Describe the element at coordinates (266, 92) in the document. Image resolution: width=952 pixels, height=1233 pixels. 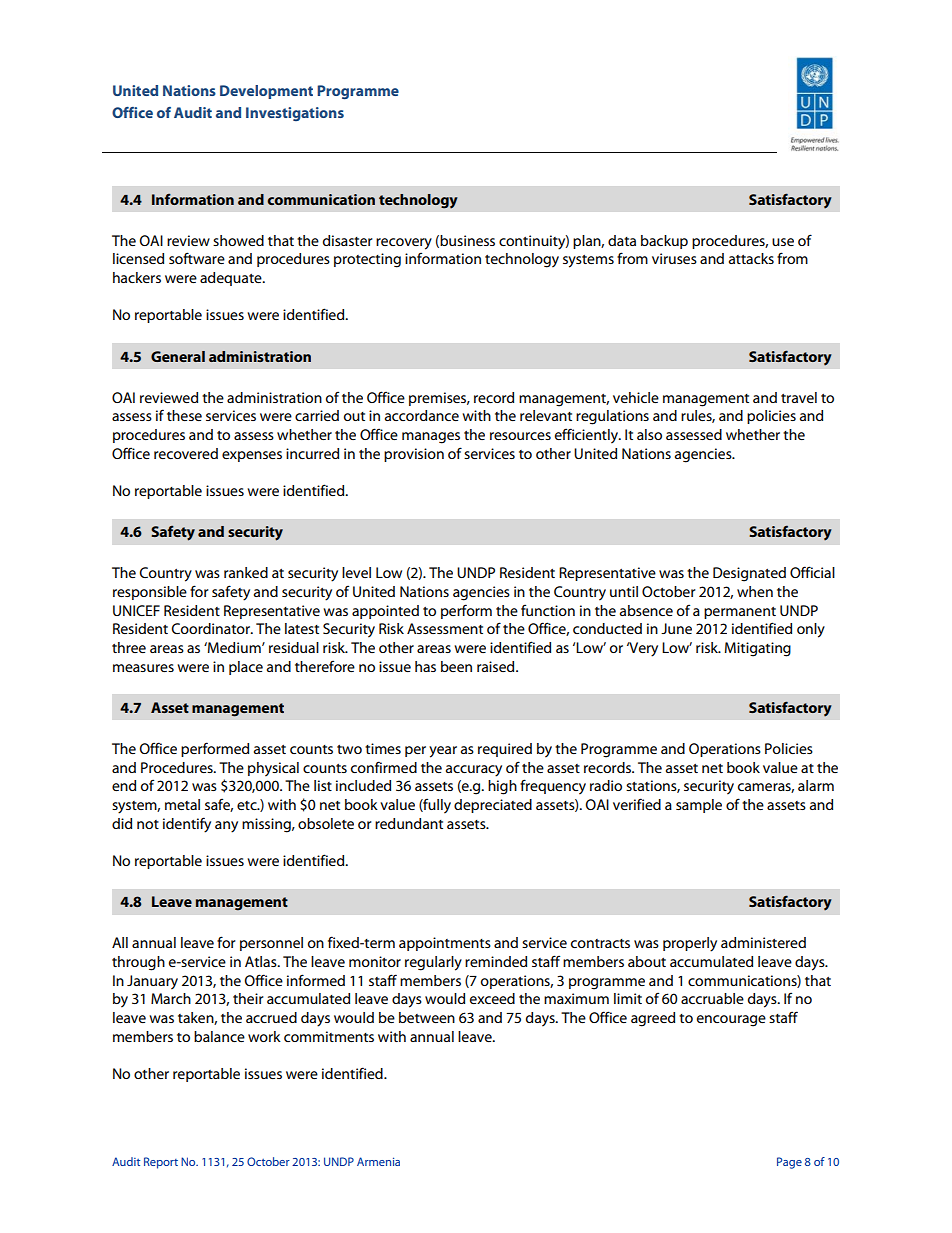
I see `Development` at that location.
